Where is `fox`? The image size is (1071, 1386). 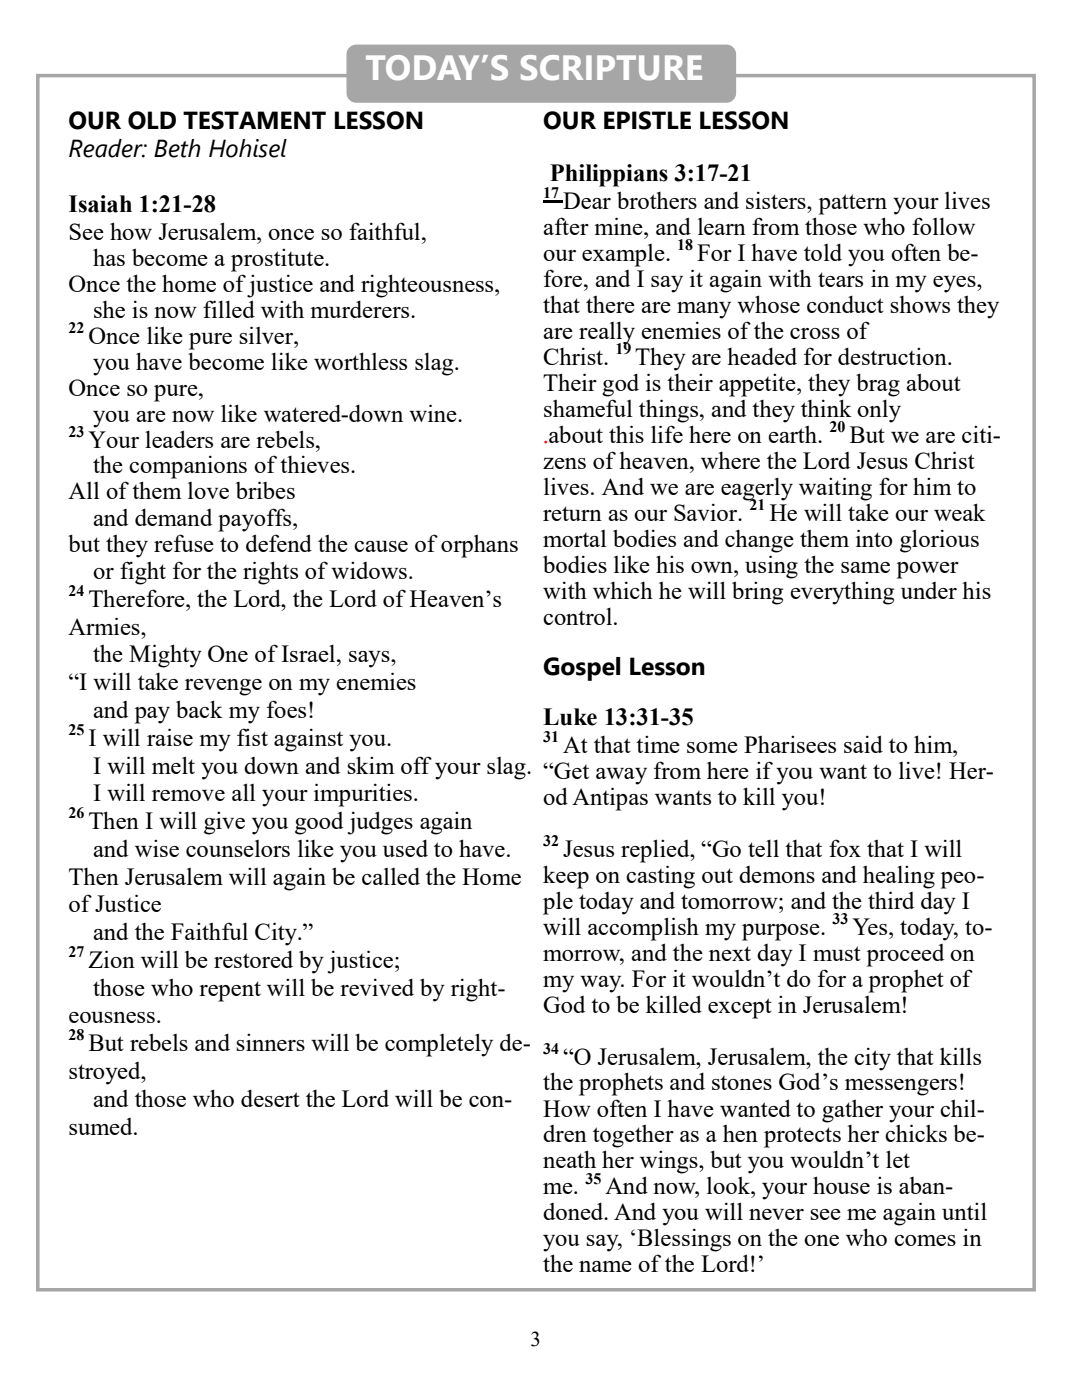
fox is located at coordinates (845, 848).
